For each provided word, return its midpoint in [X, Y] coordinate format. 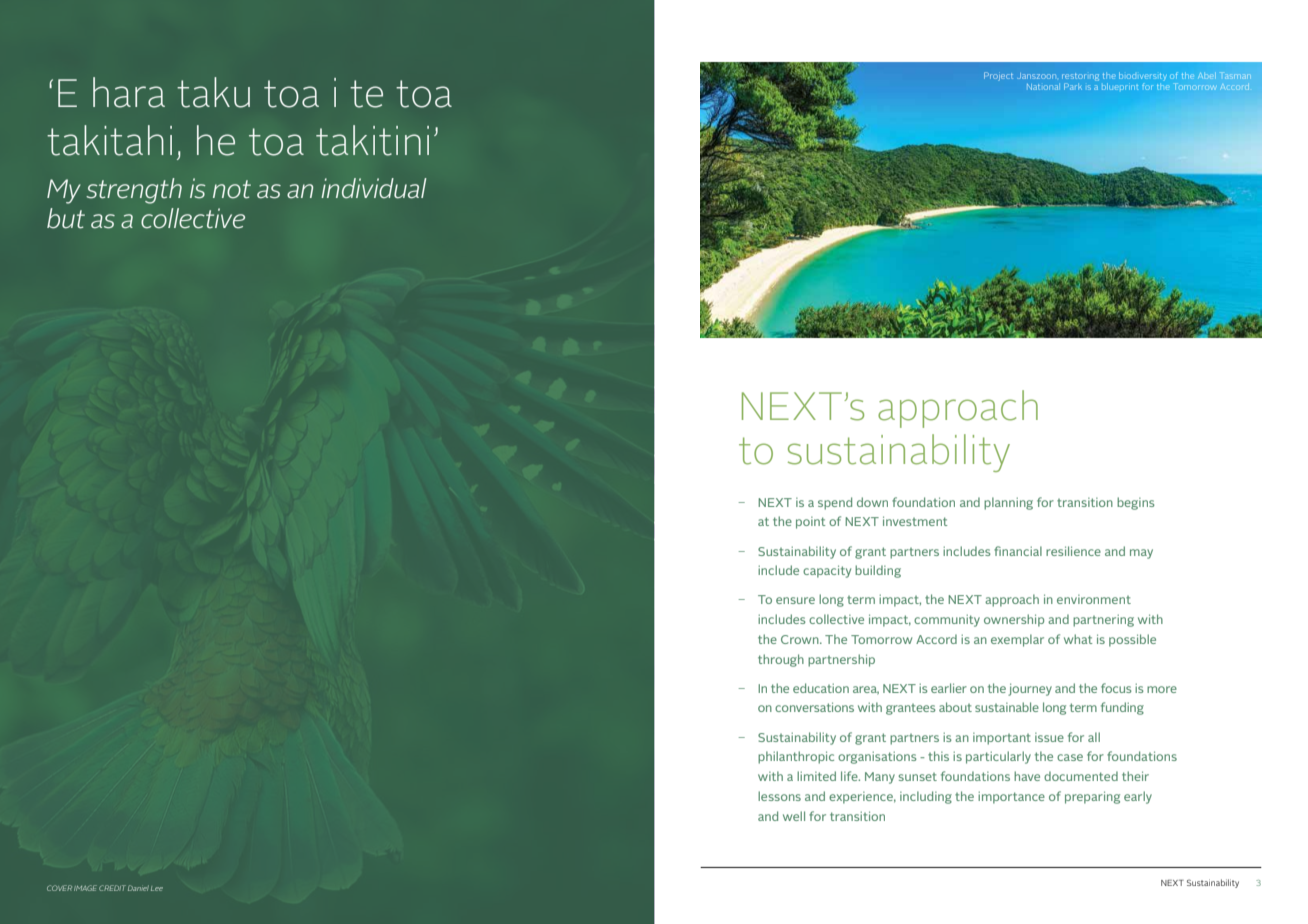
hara [129, 92]
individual [374, 188]
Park [1073, 86]
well [794, 816]
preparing [1092, 797]
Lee [157, 888]
